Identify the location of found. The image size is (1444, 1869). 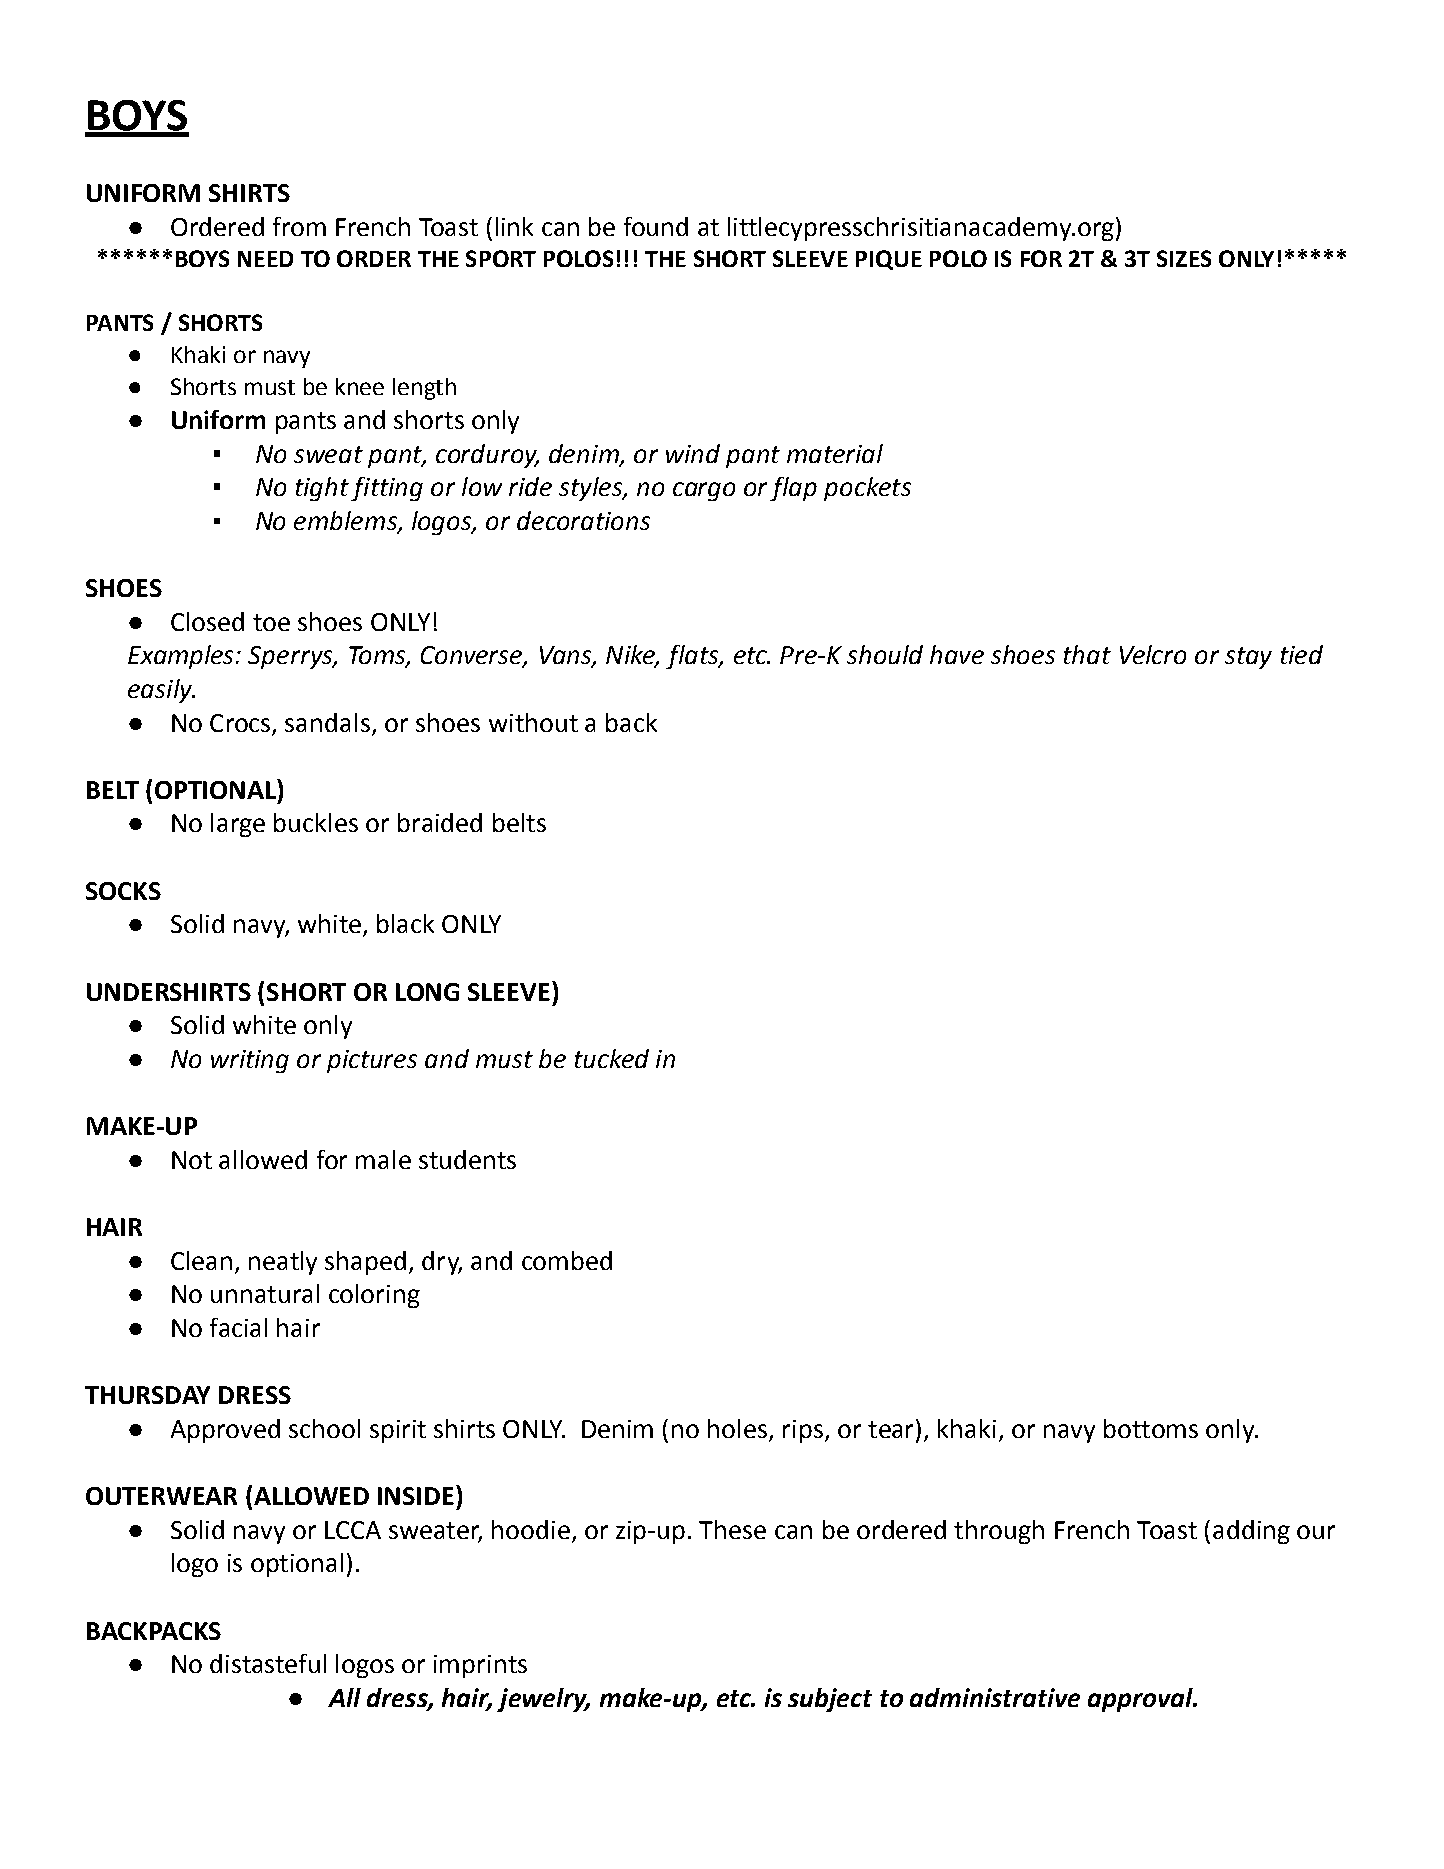
(656, 226).
